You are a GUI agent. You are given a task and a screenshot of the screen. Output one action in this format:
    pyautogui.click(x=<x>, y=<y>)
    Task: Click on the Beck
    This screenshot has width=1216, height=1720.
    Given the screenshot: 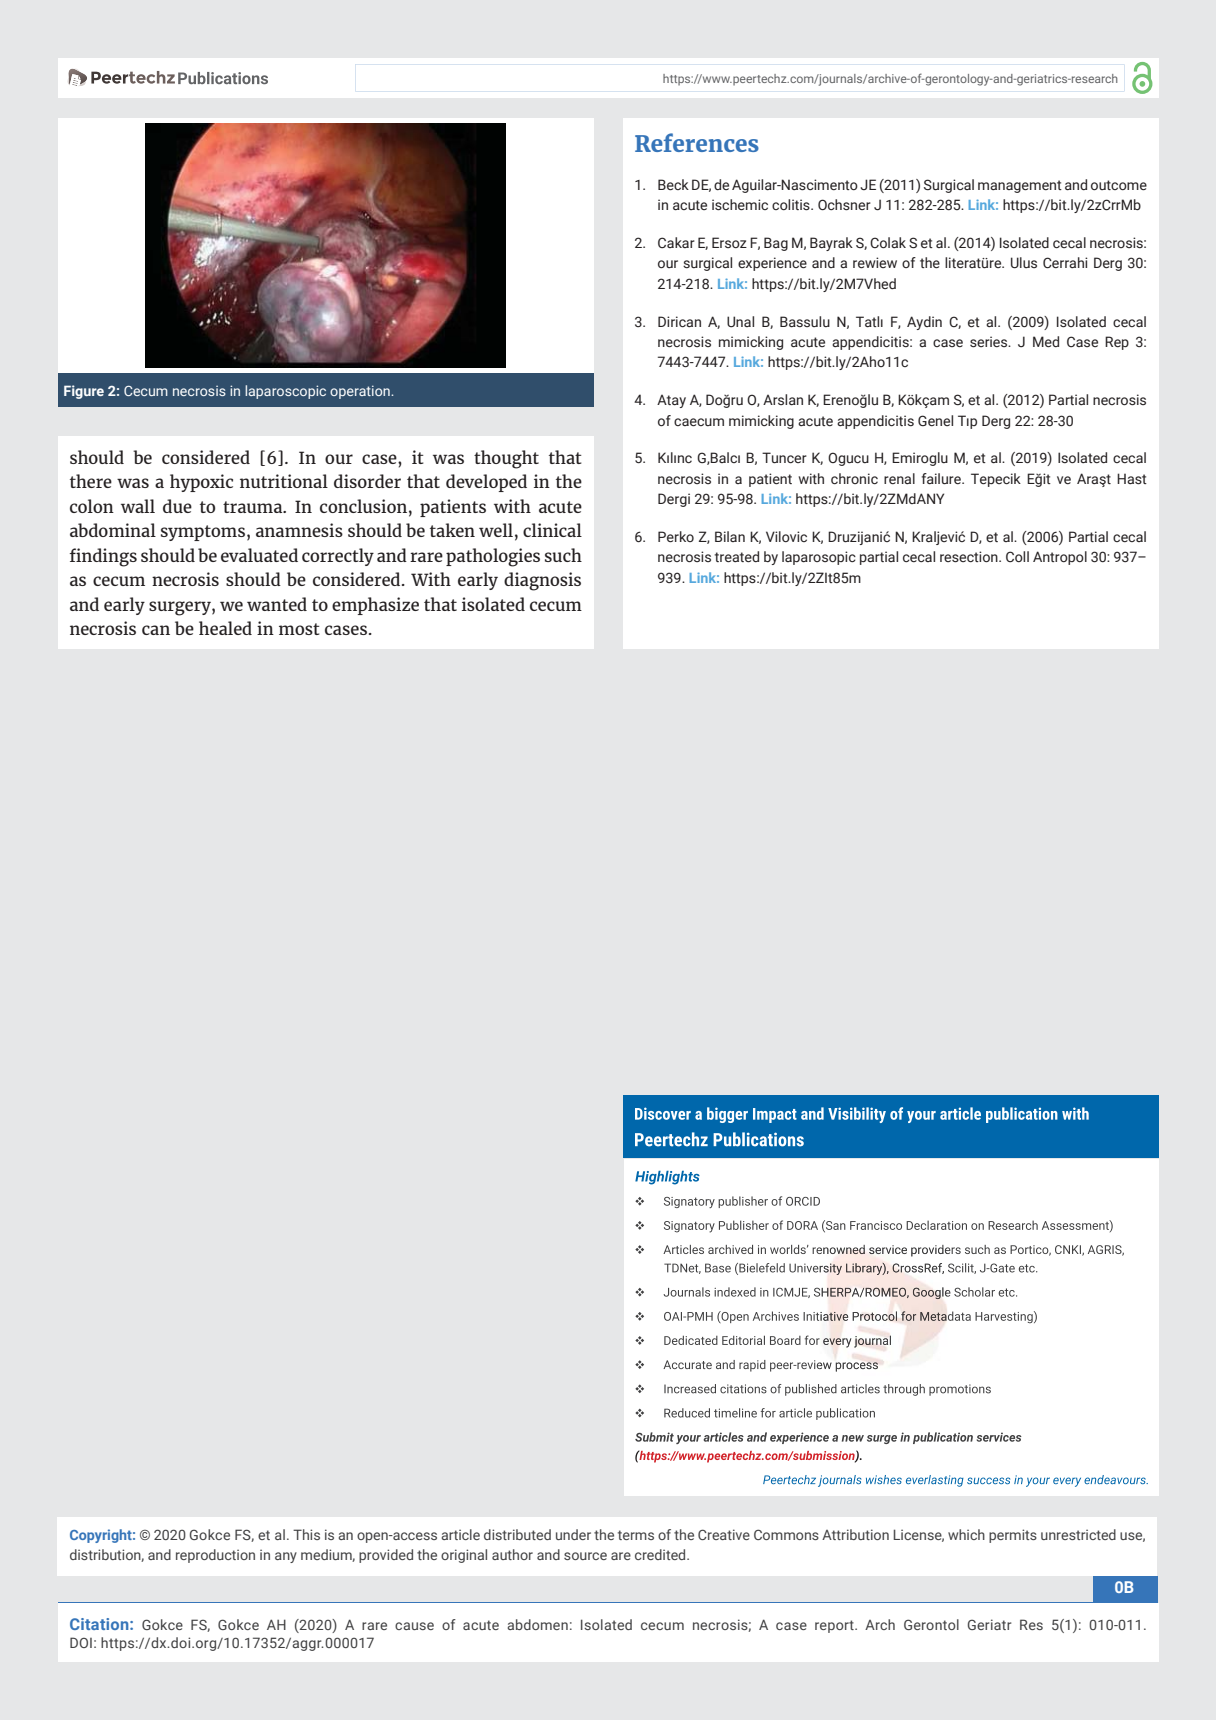 What is the action you would take?
    pyautogui.click(x=673, y=184)
